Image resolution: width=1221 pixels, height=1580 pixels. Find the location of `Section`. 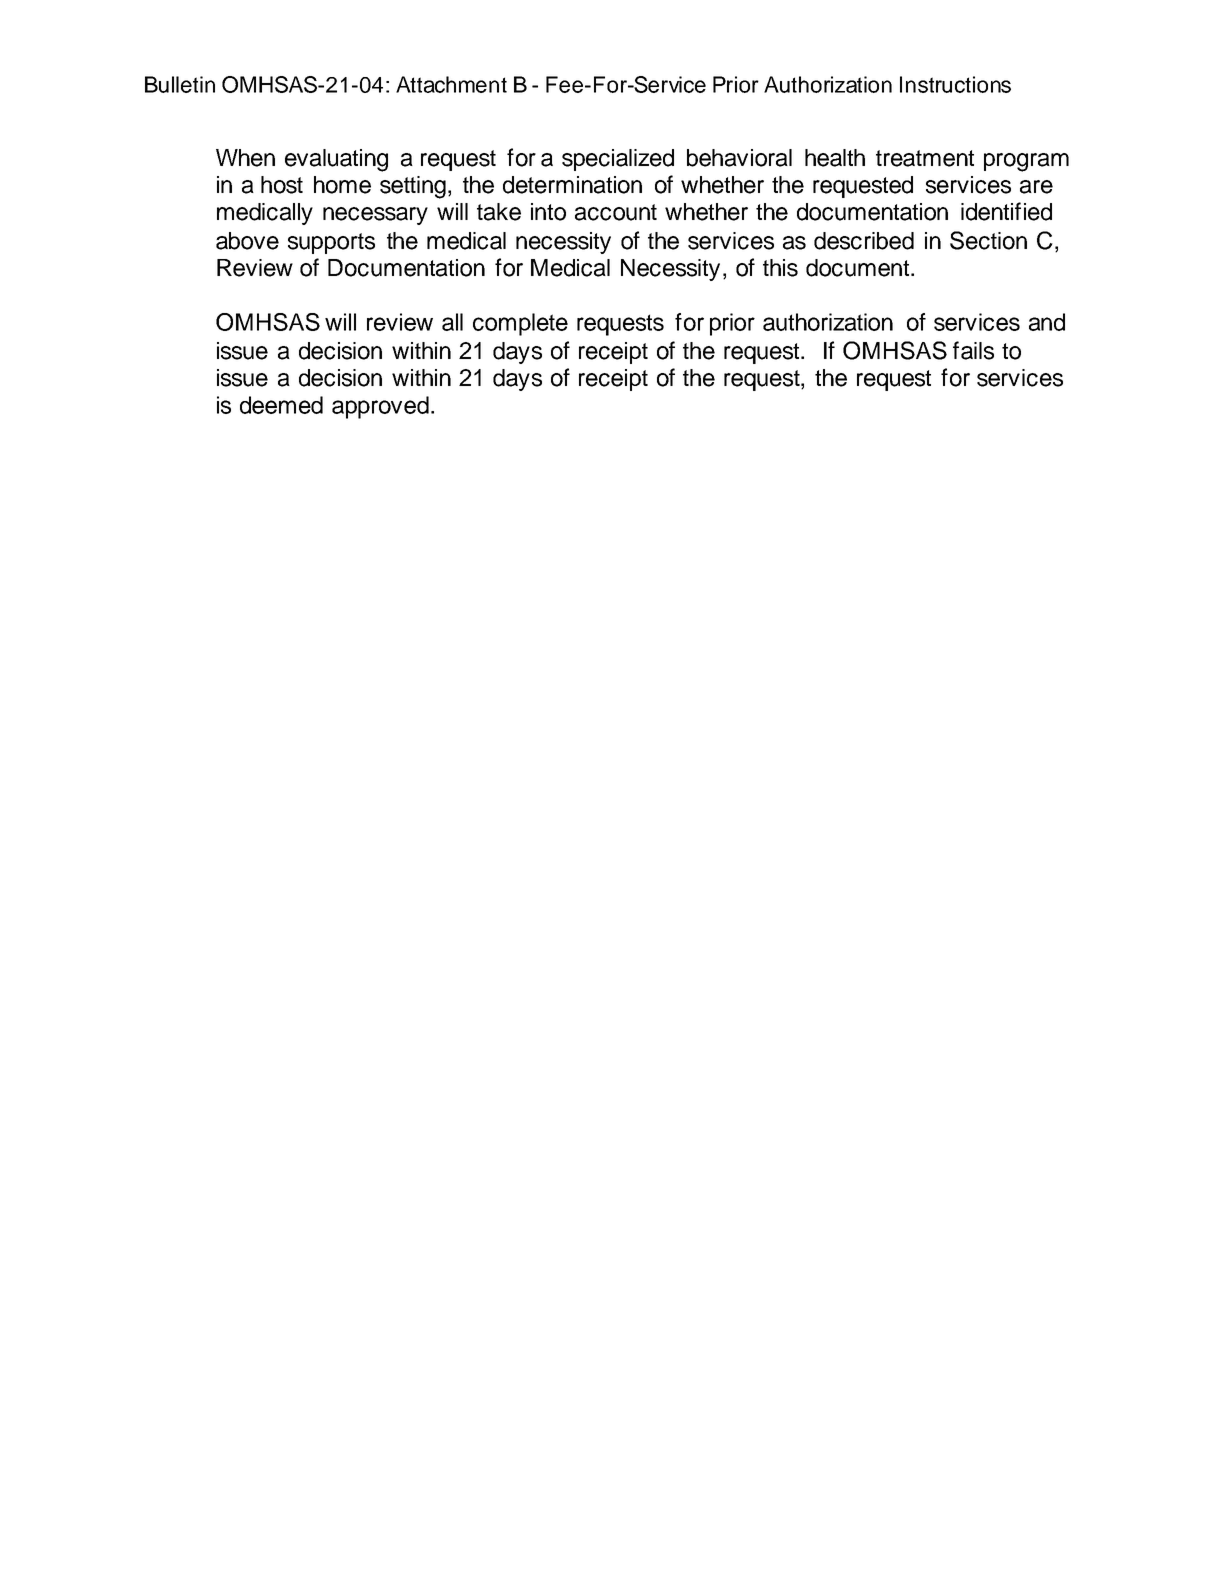

Section is located at coordinates (988, 240).
